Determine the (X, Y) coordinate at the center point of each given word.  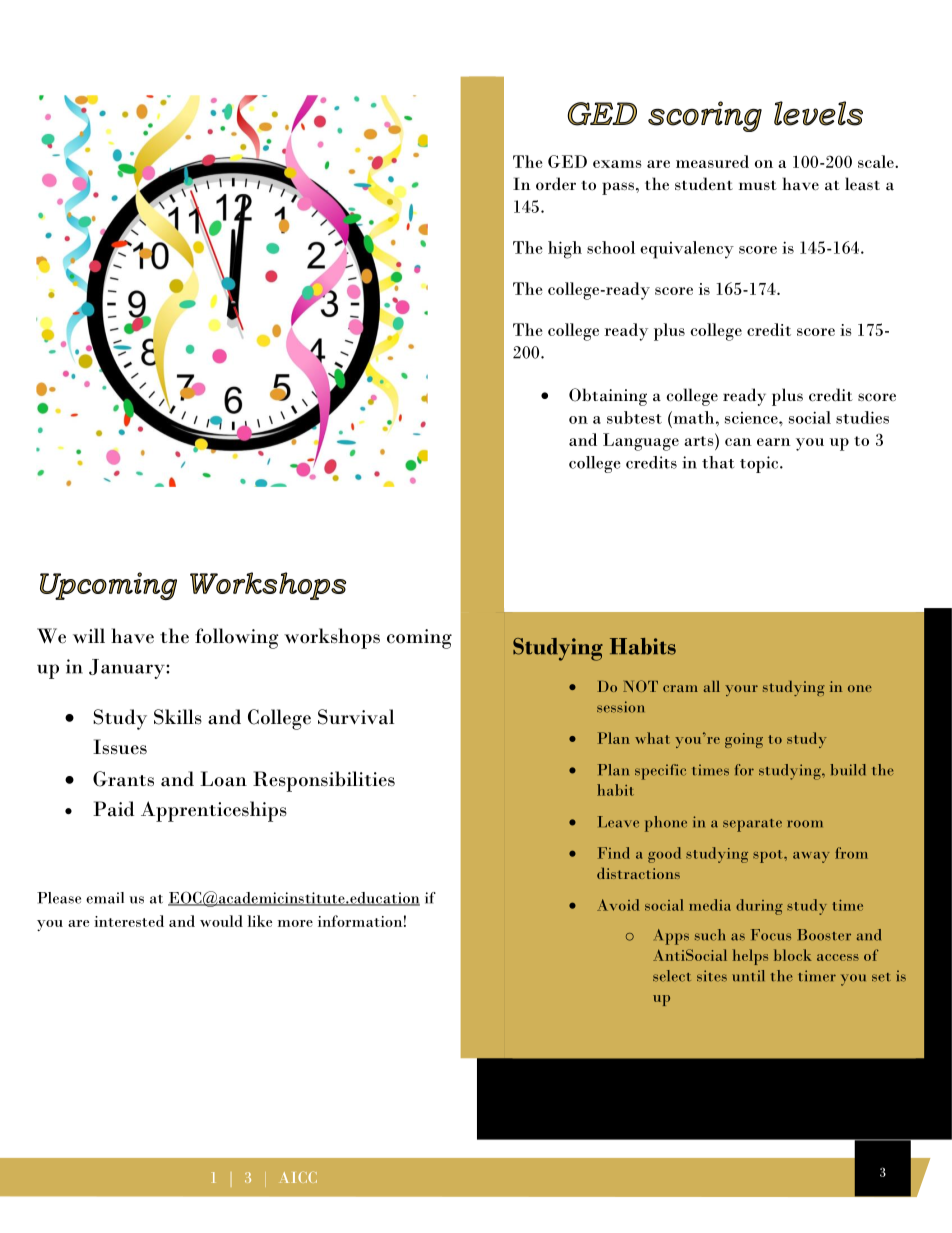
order (556, 184)
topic (760, 464)
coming (419, 639)
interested (129, 921)
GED (567, 161)
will (89, 635)
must (758, 185)
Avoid (618, 905)
